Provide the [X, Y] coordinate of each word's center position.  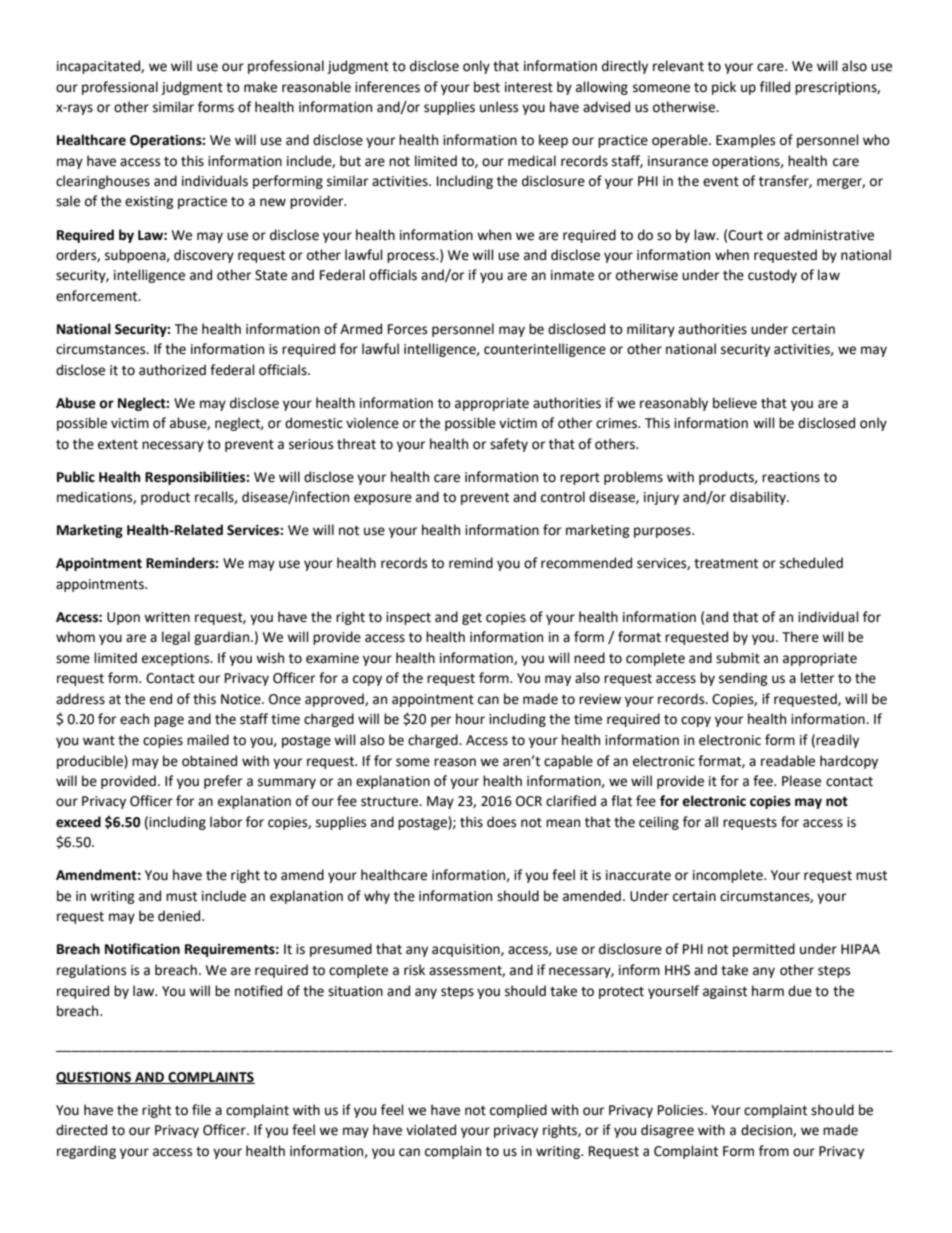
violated [431, 1130]
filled [775, 87]
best [487, 87]
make [260, 87]
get [472, 619]
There [800, 637]
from [774, 1151]
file [201, 1110]
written [167, 617]
